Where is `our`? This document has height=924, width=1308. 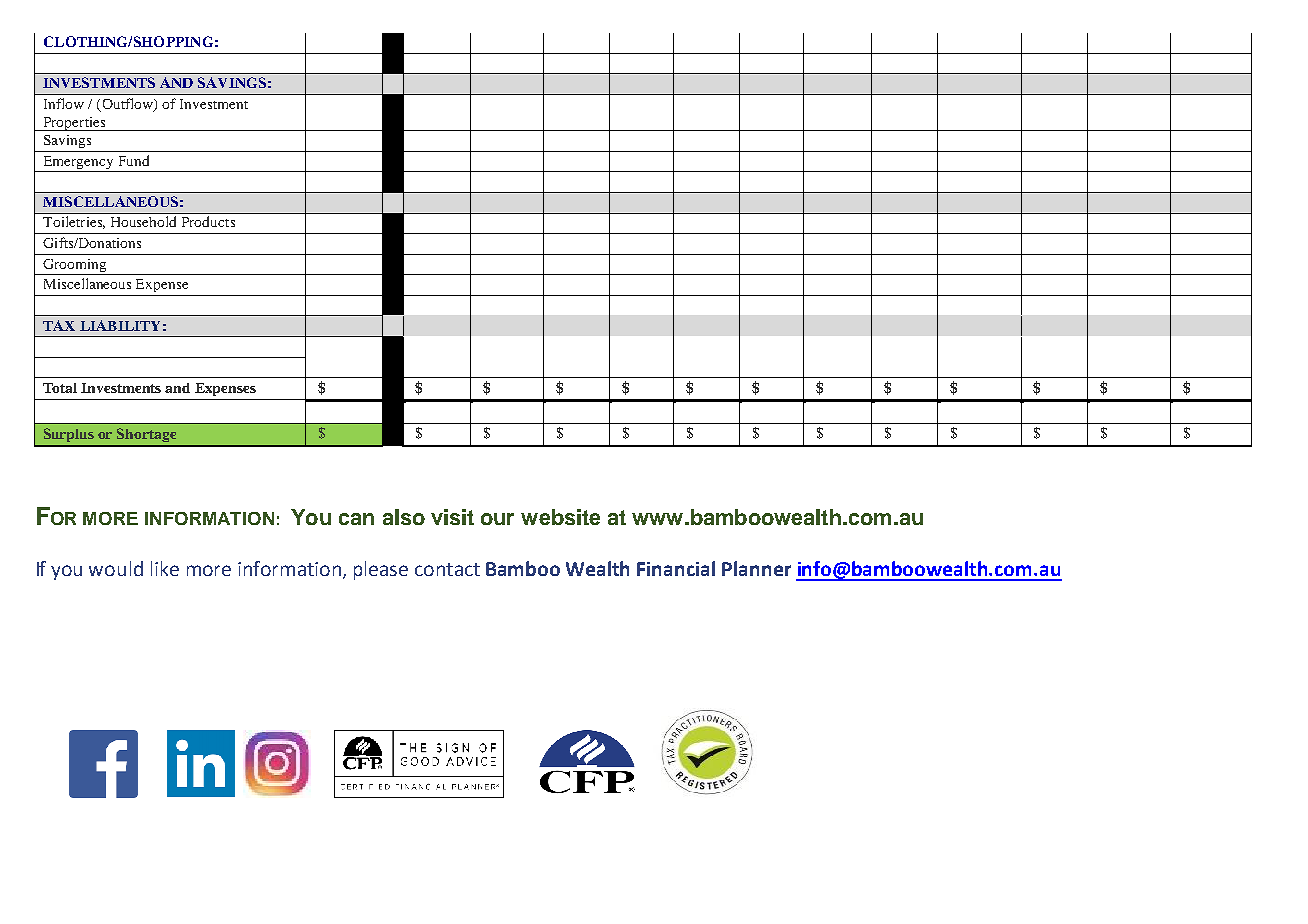 our is located at coordinates (497, 519).
